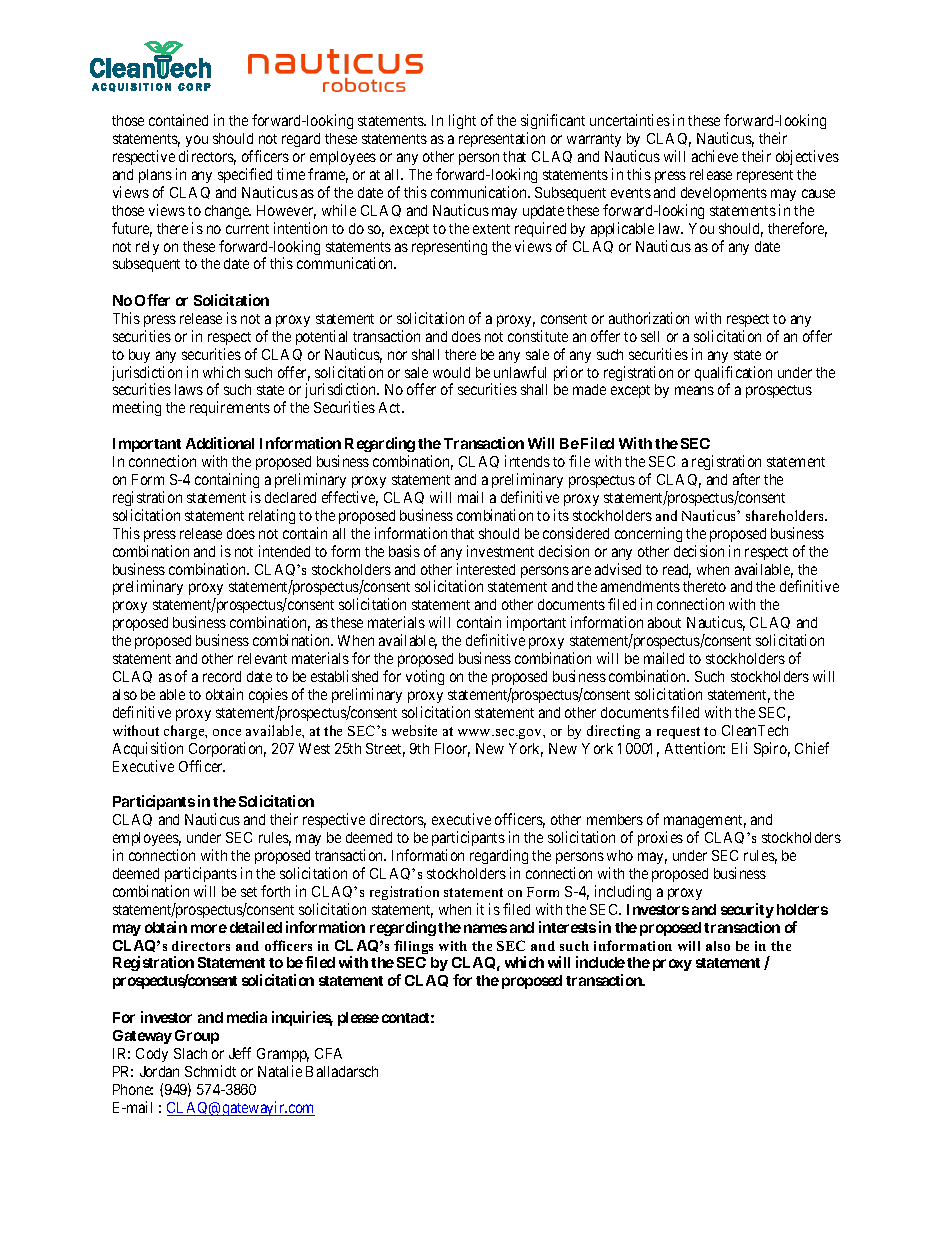 This image has width=952, height=1233. What do you see at coordinates (715, 156) in the image?
I see `achieve` at bounding box center [715, 156].
